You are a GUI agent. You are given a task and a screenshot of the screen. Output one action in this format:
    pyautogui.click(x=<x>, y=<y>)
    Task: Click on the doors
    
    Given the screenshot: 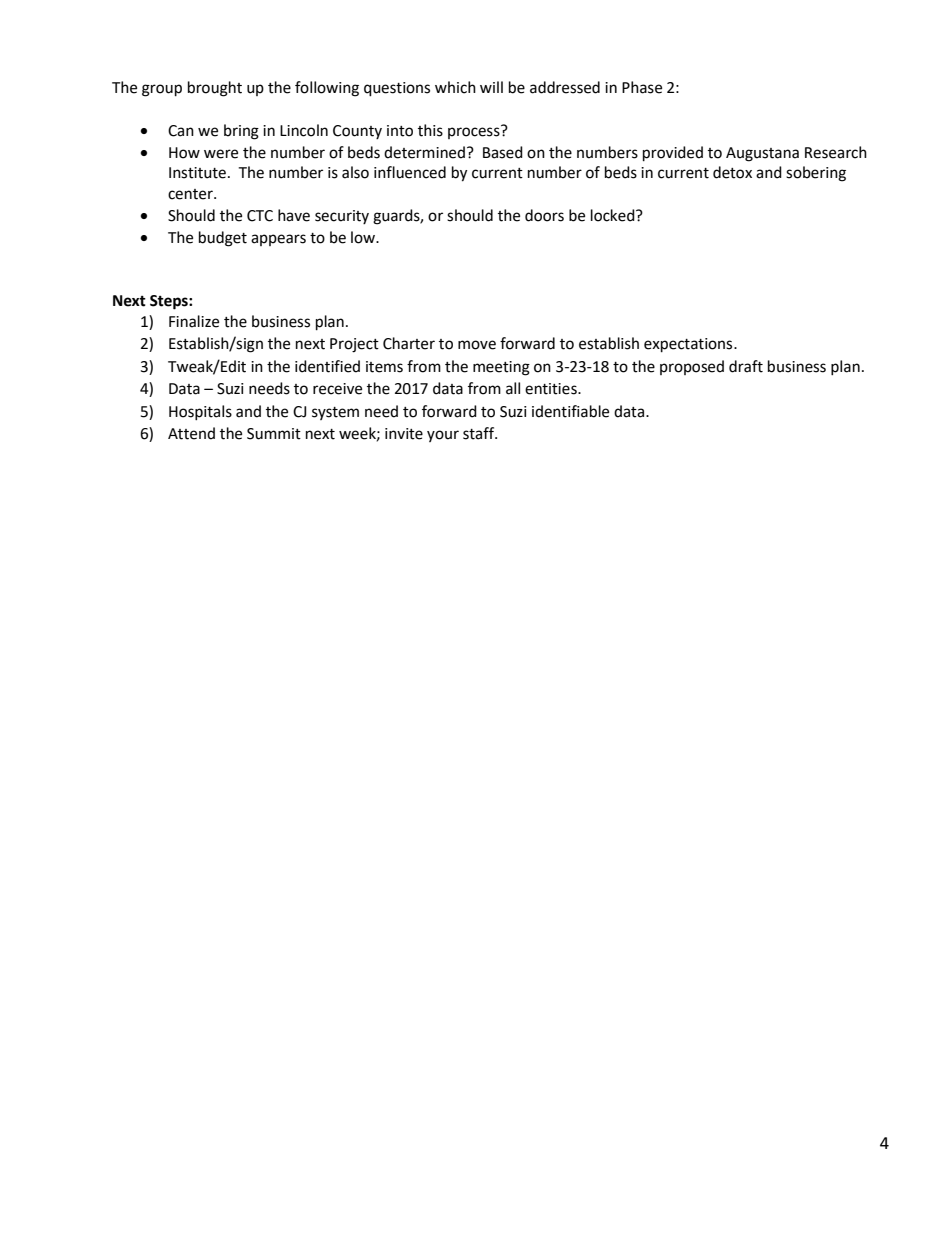 What is the action you would take?
    pyautogui.click(x=544, y=215)
